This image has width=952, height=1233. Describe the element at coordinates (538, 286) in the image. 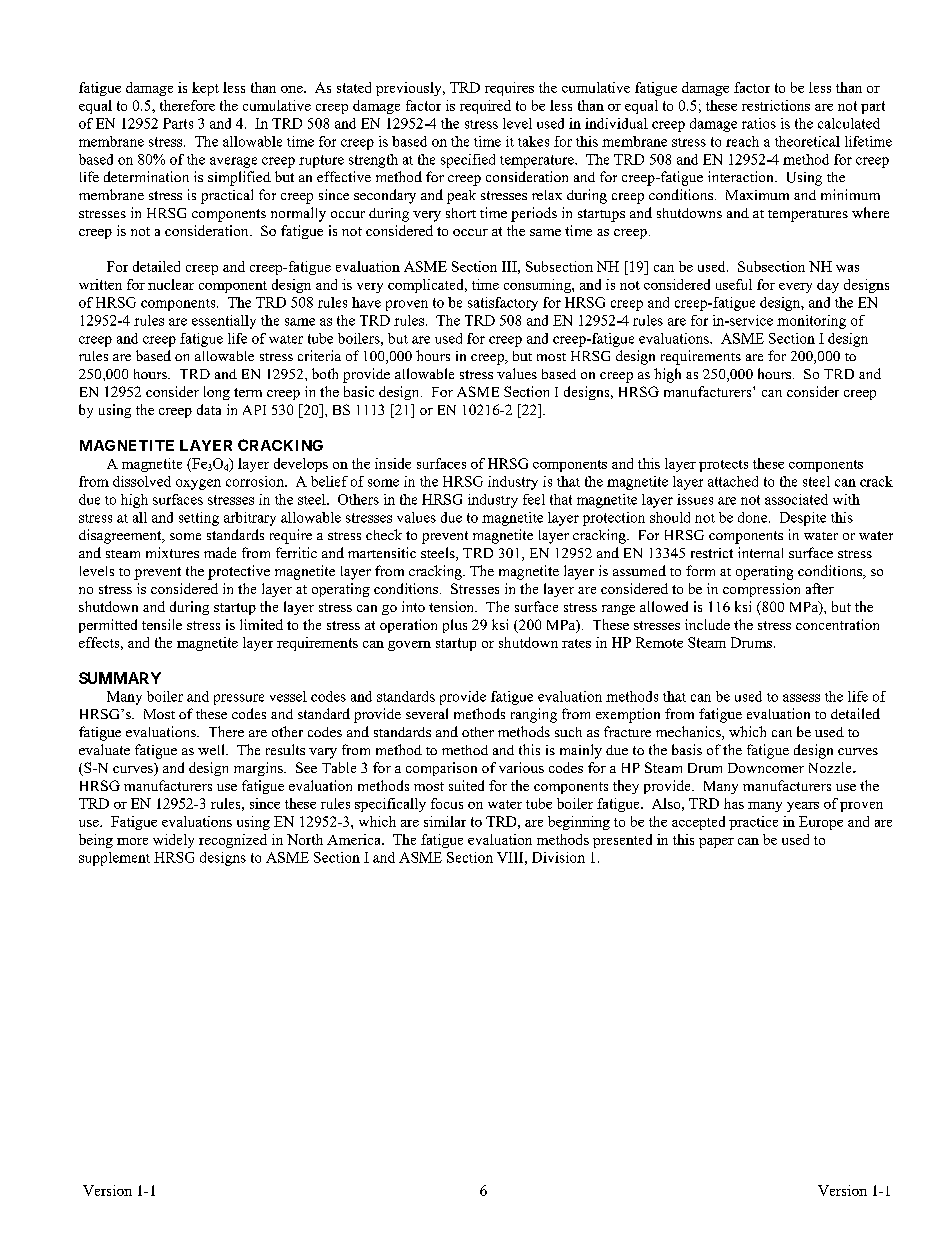

I see `consuming` at that location.
